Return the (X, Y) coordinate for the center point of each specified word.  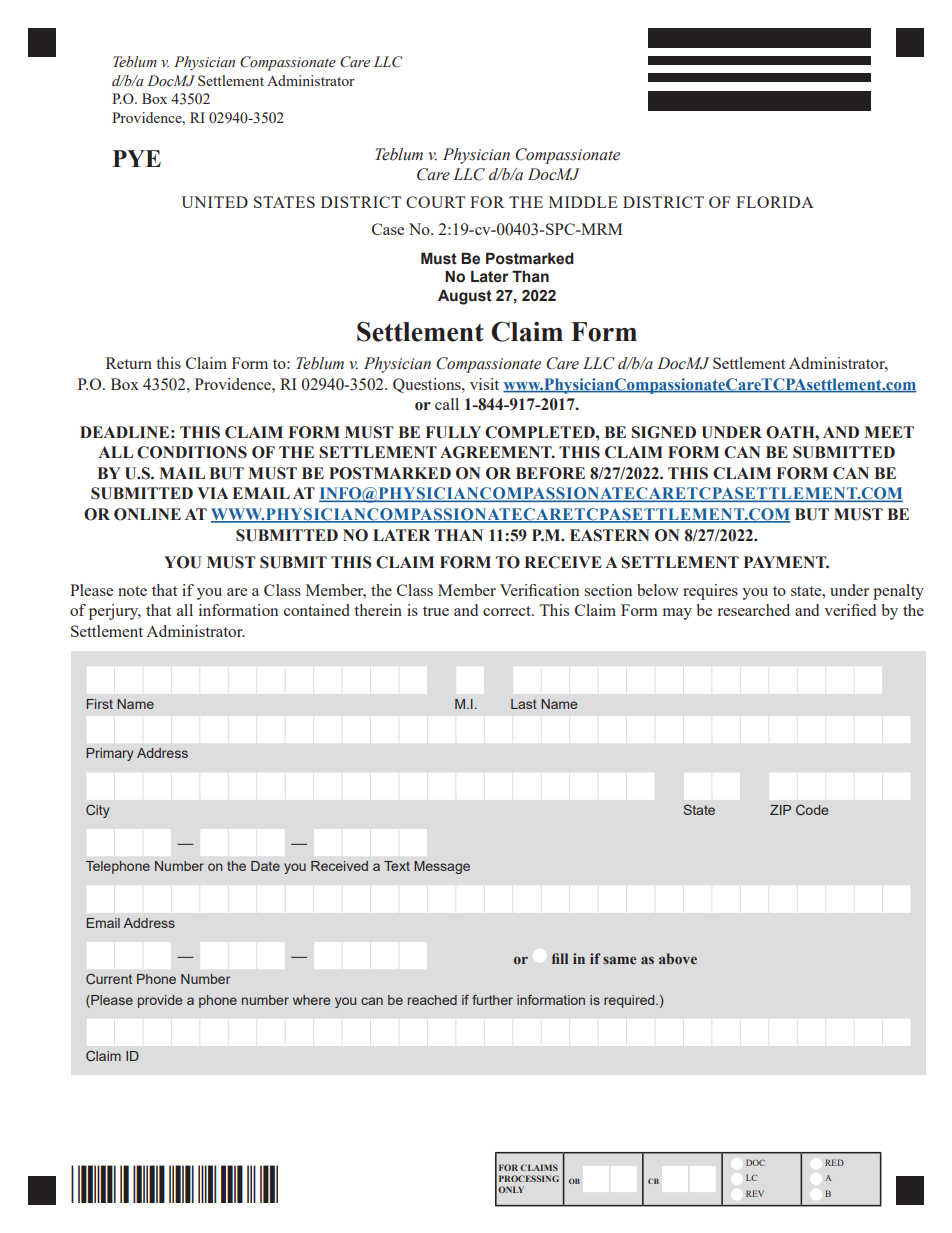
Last (524, 704)
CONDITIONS (192, 452)
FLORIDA (775, 202)
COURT (435, 202)
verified (850, 610)
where (311, 1000)
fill (560, 958)
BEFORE (550, 473)
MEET (889, 432)
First (99, 704)
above (678, 958)
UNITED (214, 202)
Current (109, 978)
